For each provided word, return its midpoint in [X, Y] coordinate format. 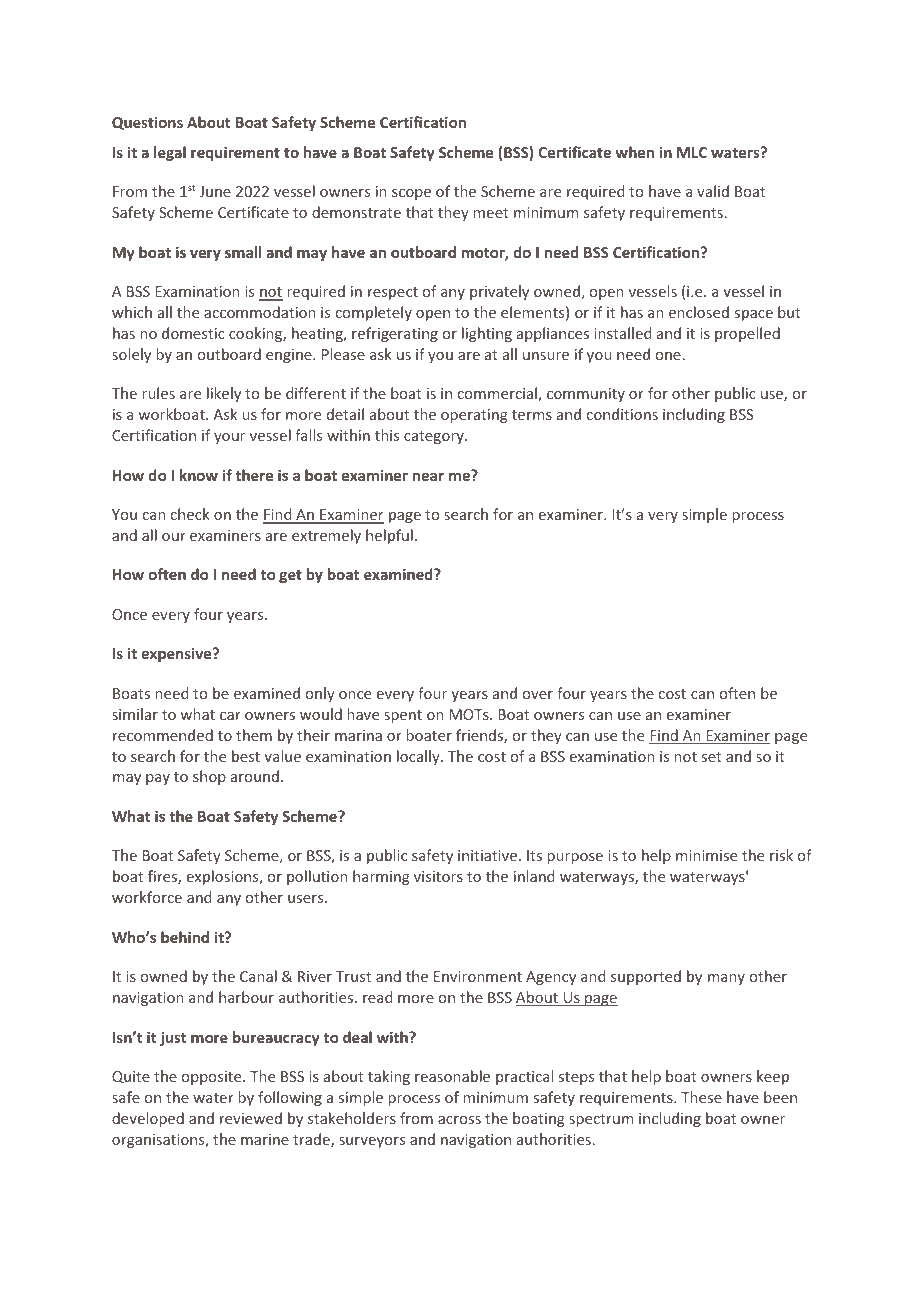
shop [209, 777]
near [428, 477]
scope [411, 194]
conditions [622, 414]
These [701, 1097]
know [199, 475]
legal [170, 153]
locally [419, 757]
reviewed [251, 1118]
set [712, 757]
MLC [692, 152]
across [459, 1120]
